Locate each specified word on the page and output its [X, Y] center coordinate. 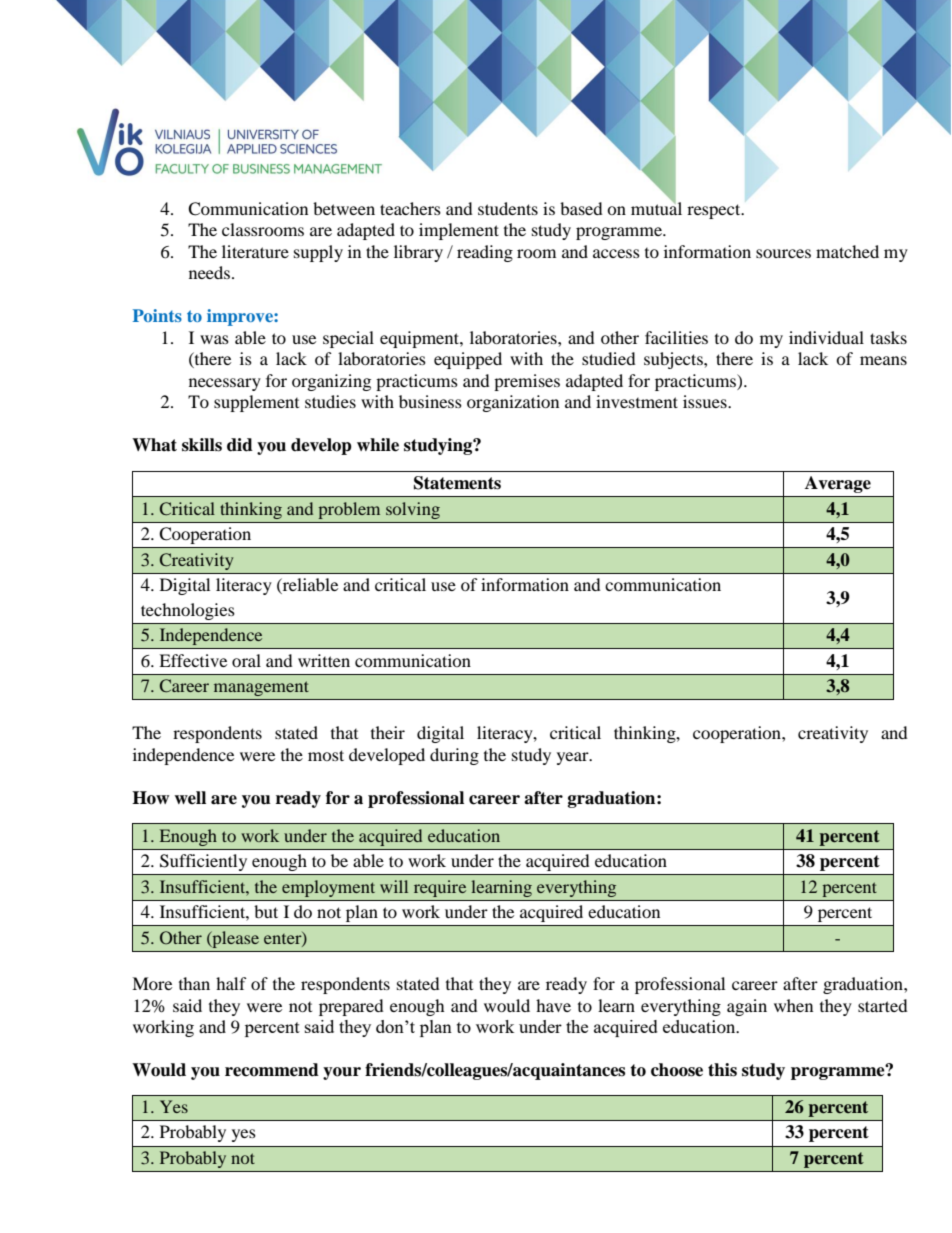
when [793, 1005]
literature [255, 251]
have [553, 1005]
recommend [272, 1070]
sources [783, 253]
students [508, 208]
